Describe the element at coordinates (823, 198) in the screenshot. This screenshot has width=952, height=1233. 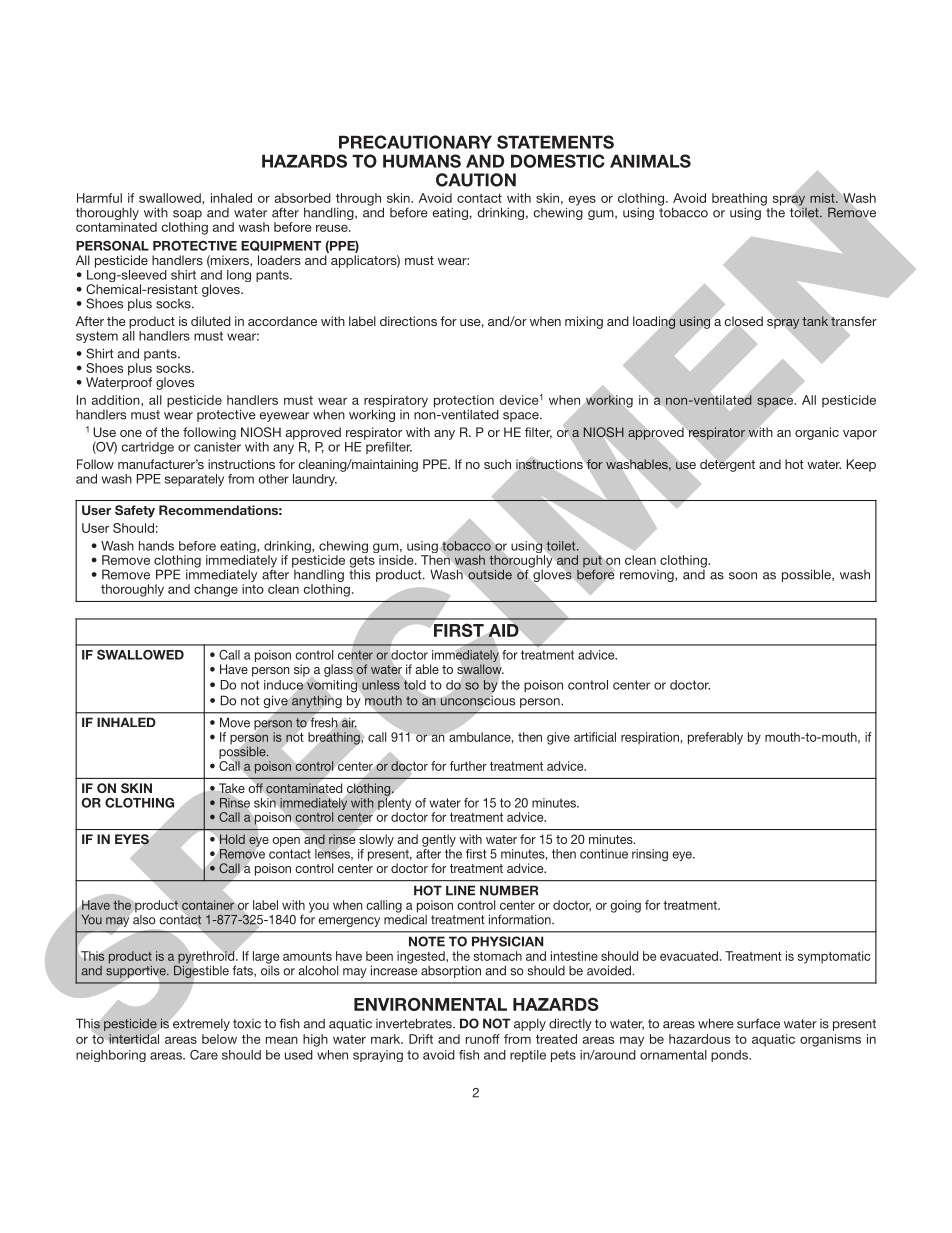
I see `mist` at that location.
